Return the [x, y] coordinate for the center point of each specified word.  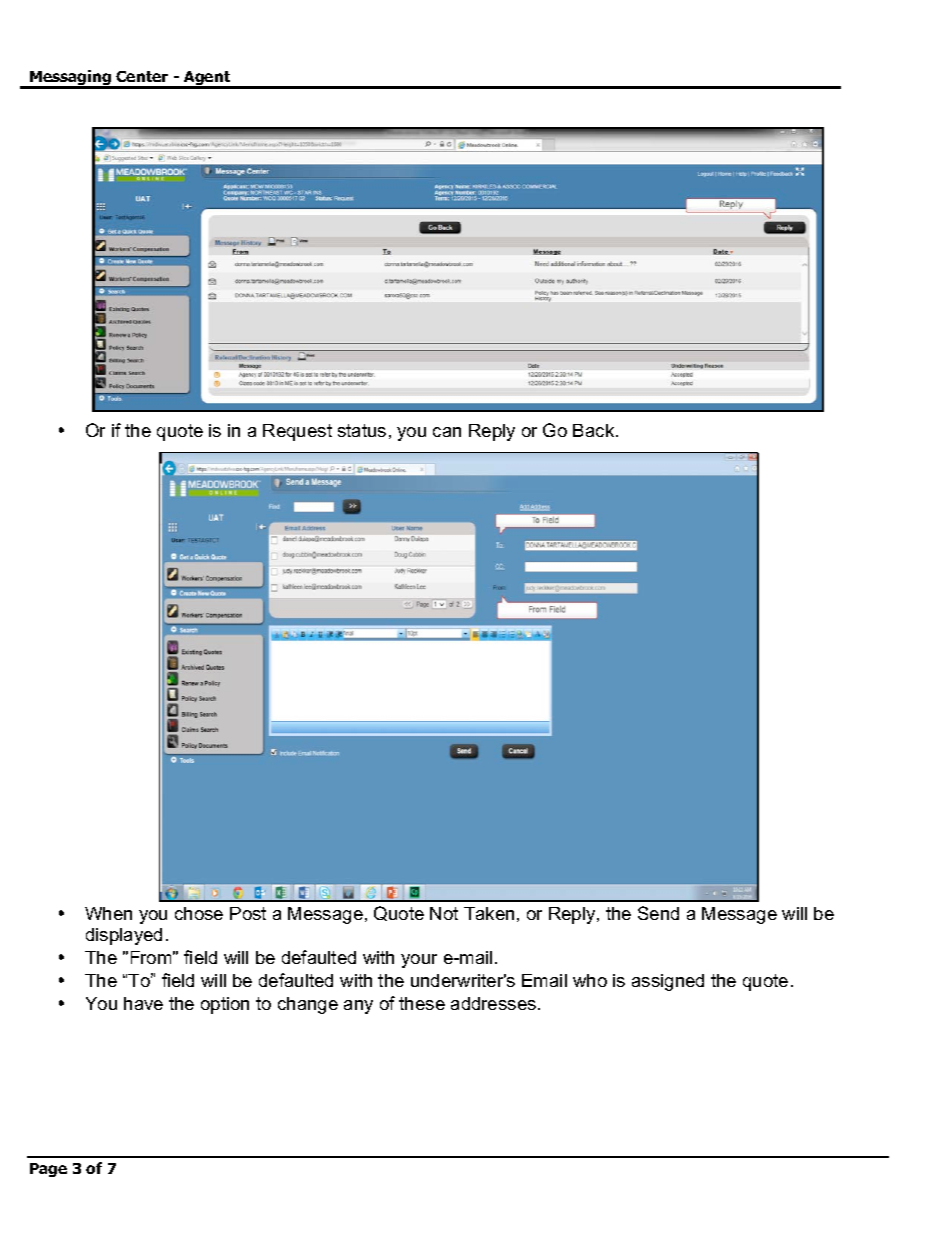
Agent [207, 79]
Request [297, 432]
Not [444, 913]
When [108, 913]
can [447, 432]
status [362, 430]
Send [658, 913]
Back [595, 430]
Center [142, 76]
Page [48, 1170]
